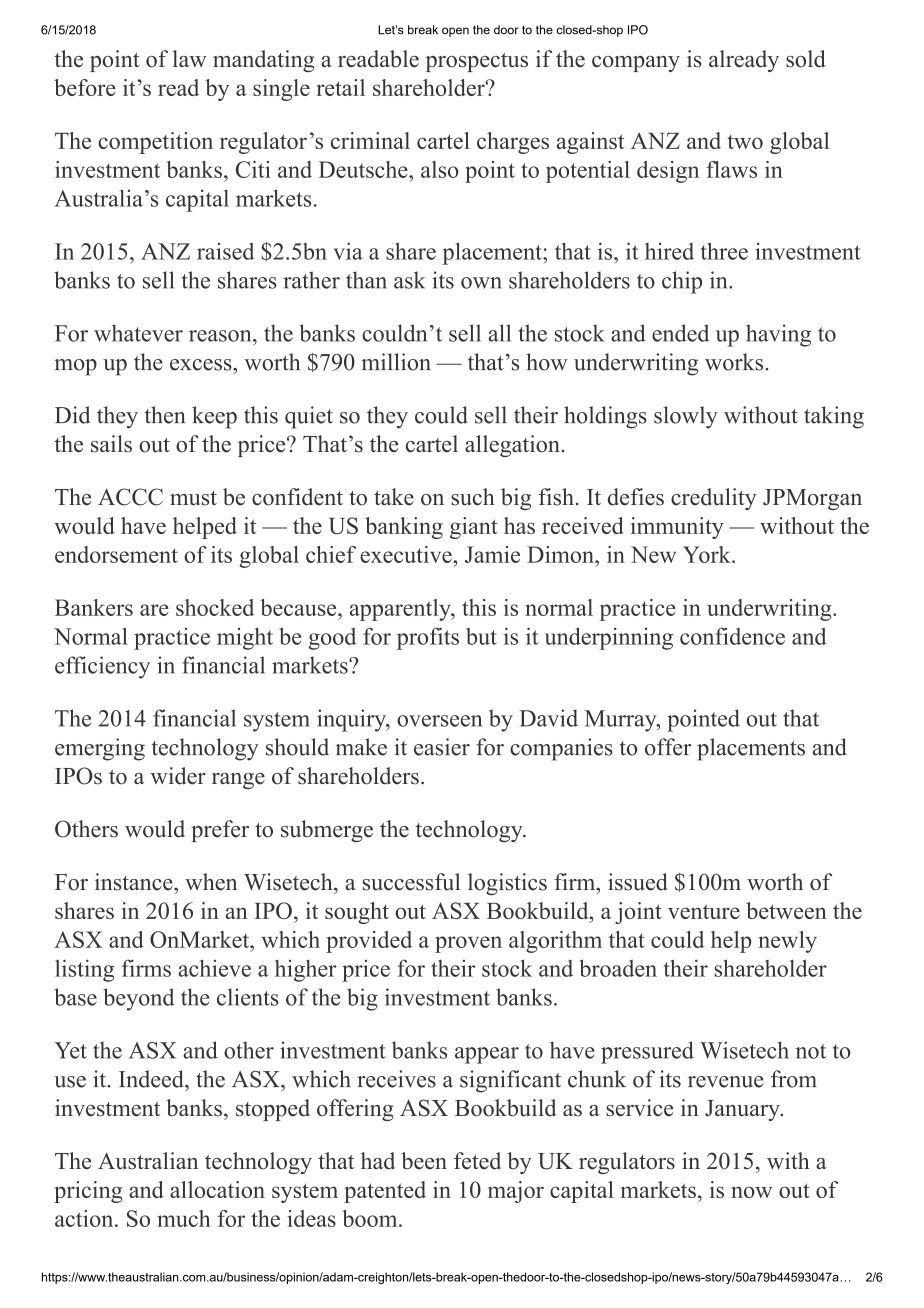  I want to click on shocked, so click(215, 607).
